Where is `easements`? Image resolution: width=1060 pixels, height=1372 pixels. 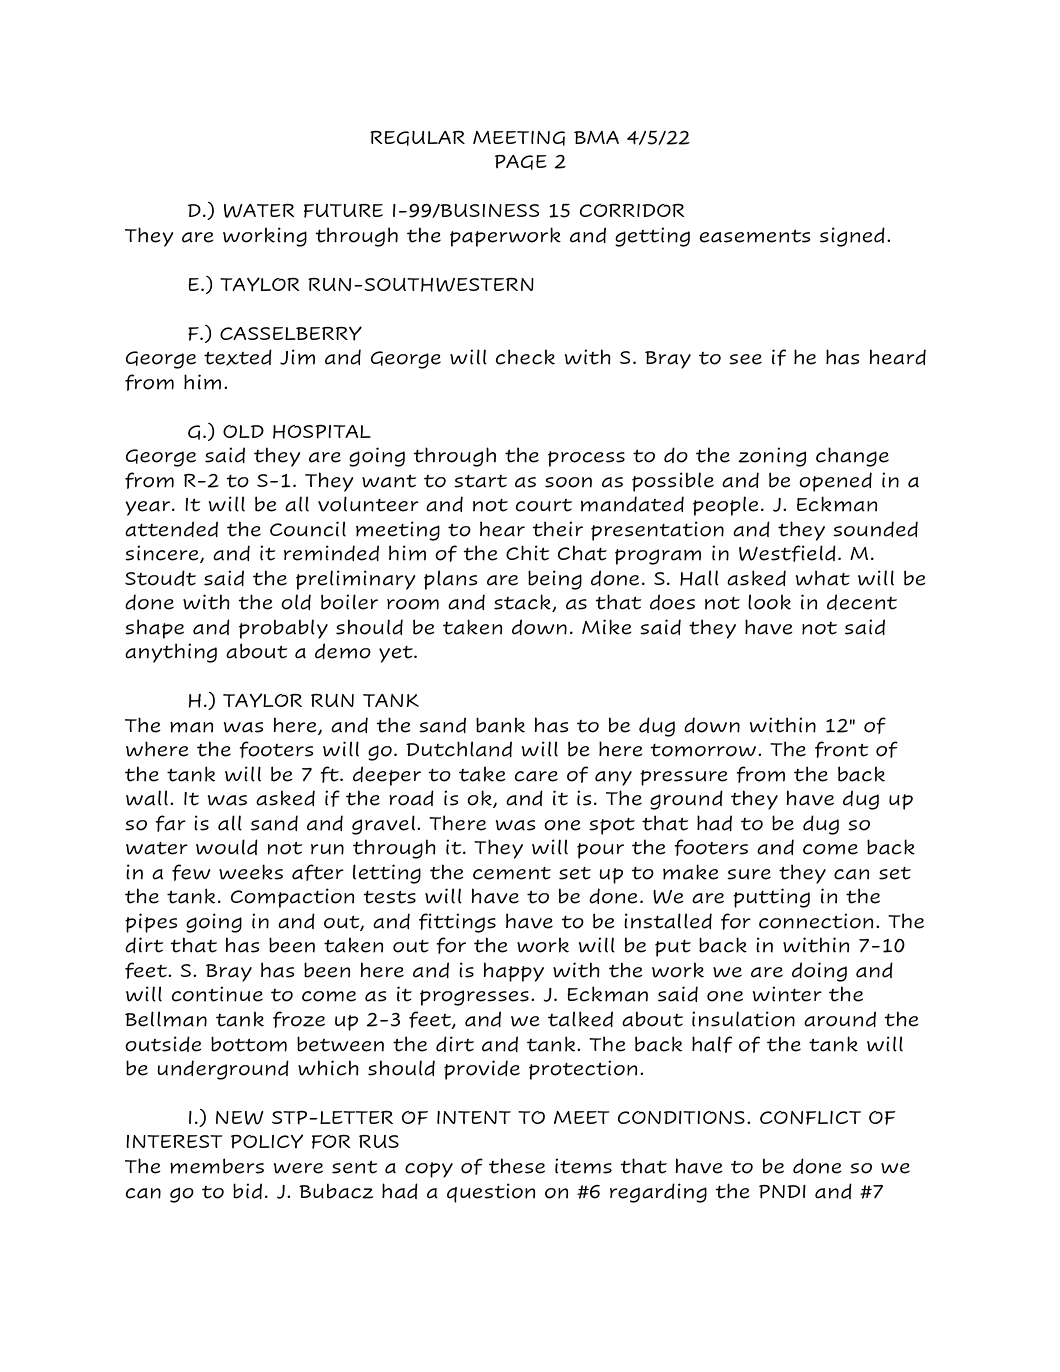 easements is located at coordinates (755, 236).
